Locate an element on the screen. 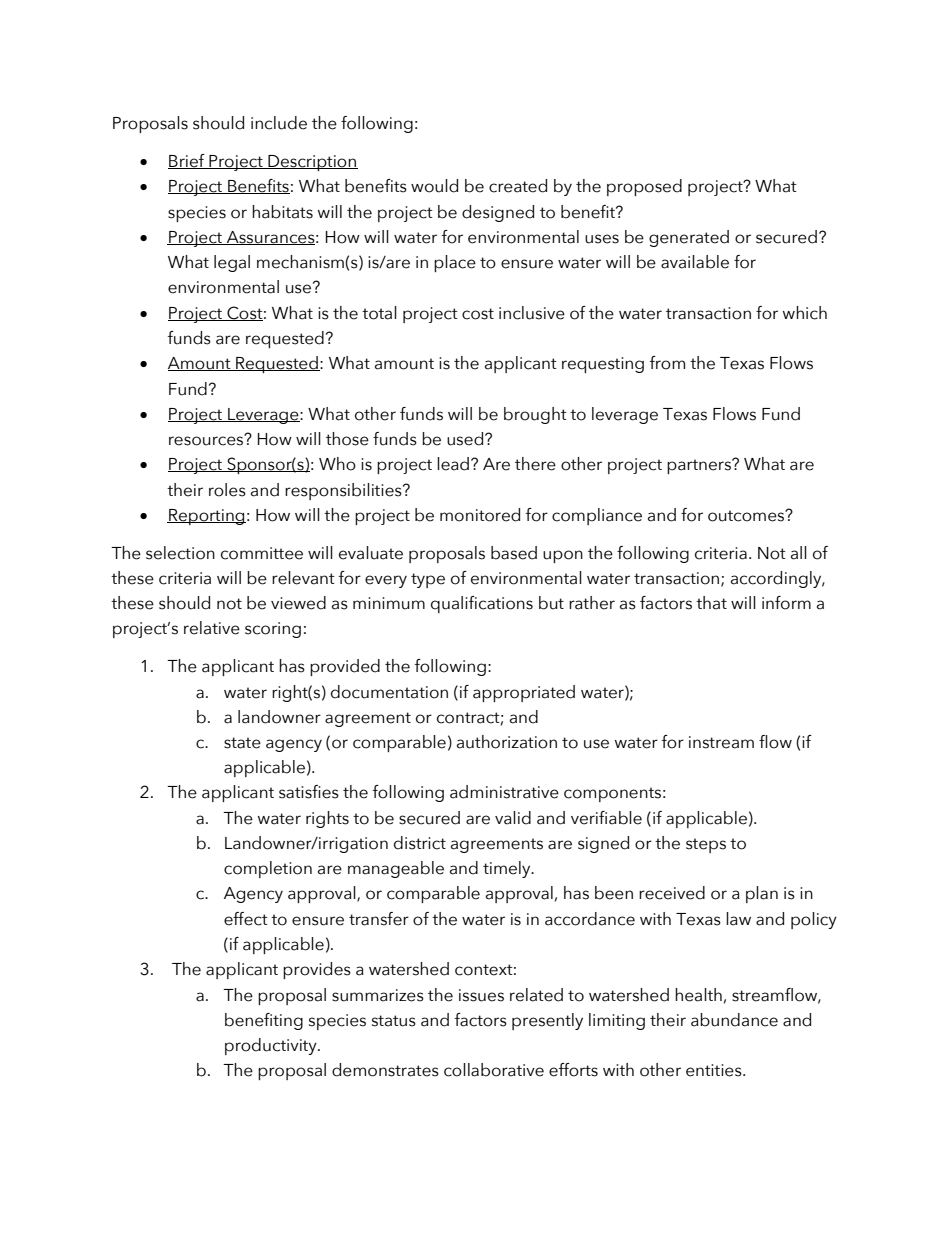 This screenshot has width=952, height=1233. created is located at coordinates (518, 186).
